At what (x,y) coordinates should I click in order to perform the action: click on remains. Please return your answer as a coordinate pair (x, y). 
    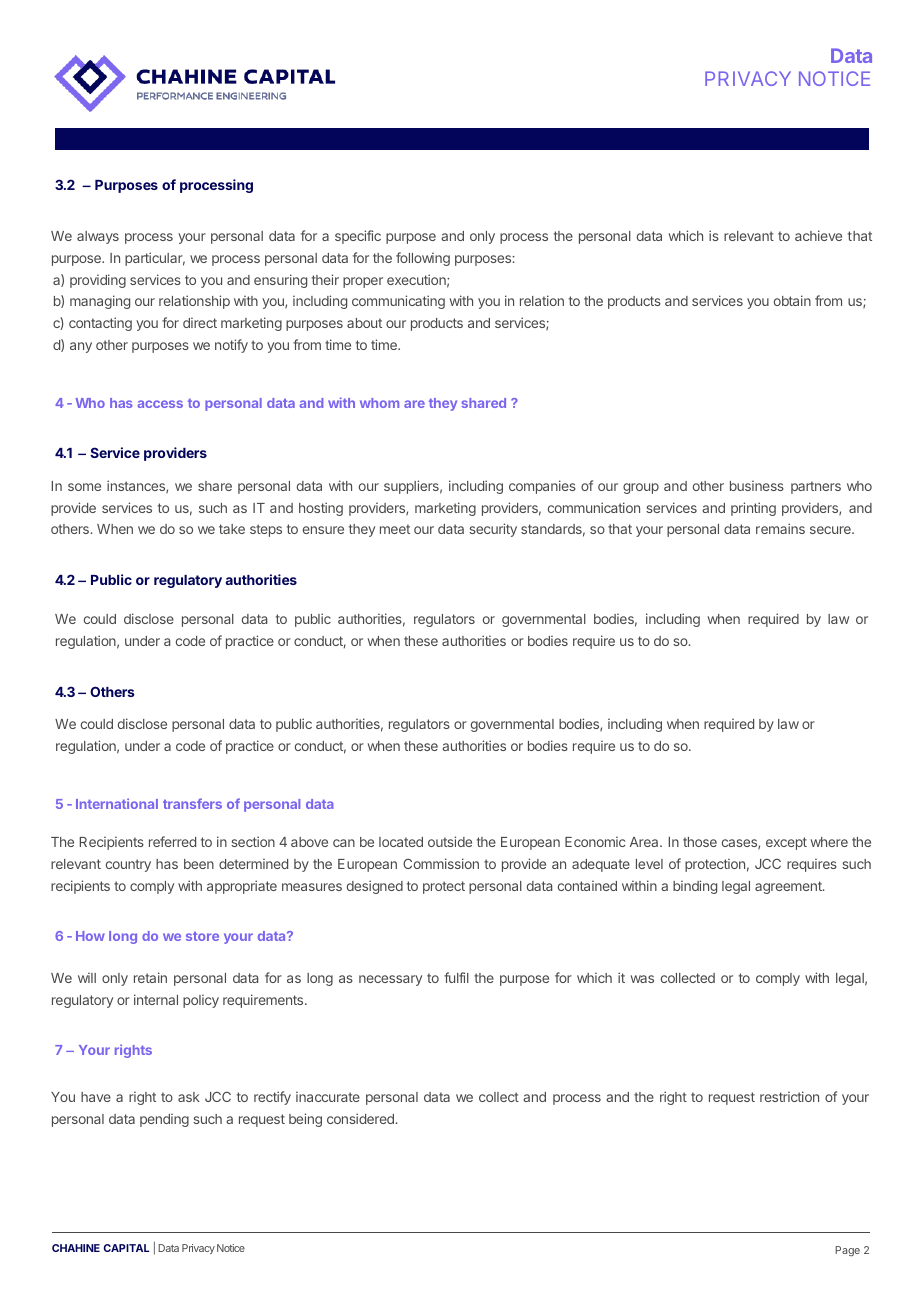
    Looking at the image, I should click on (780, 528).
